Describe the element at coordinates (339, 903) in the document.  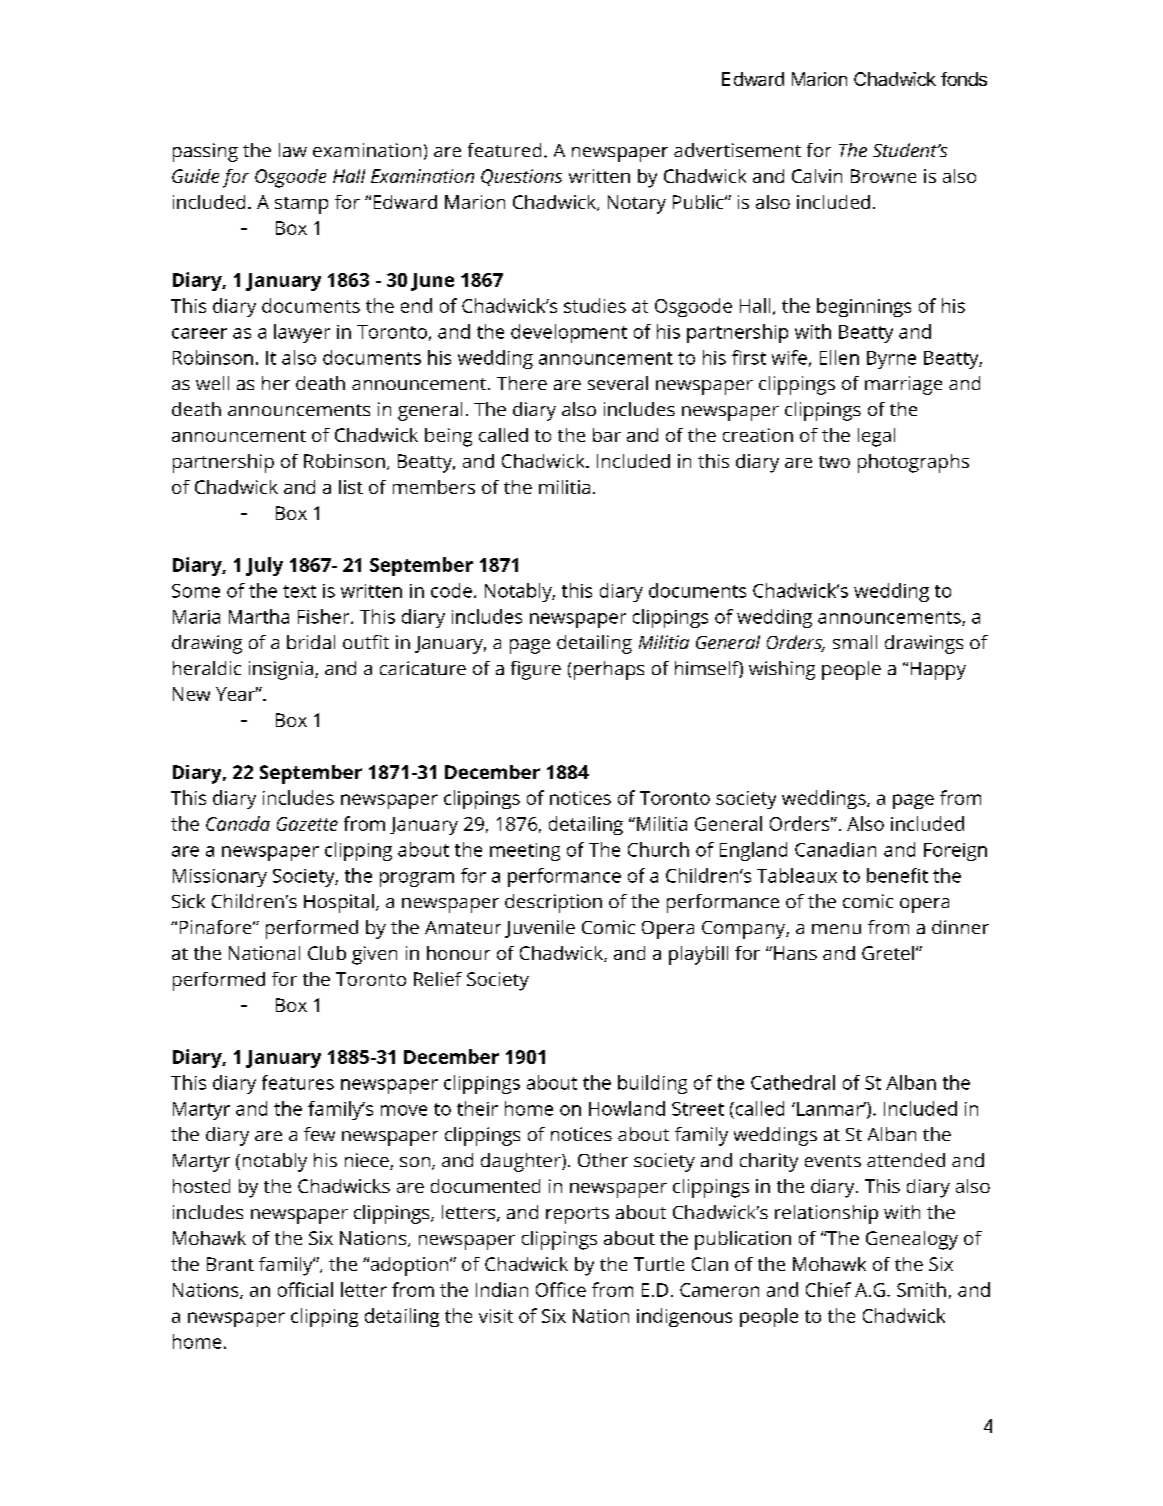
I see `Hospital` at that location.
